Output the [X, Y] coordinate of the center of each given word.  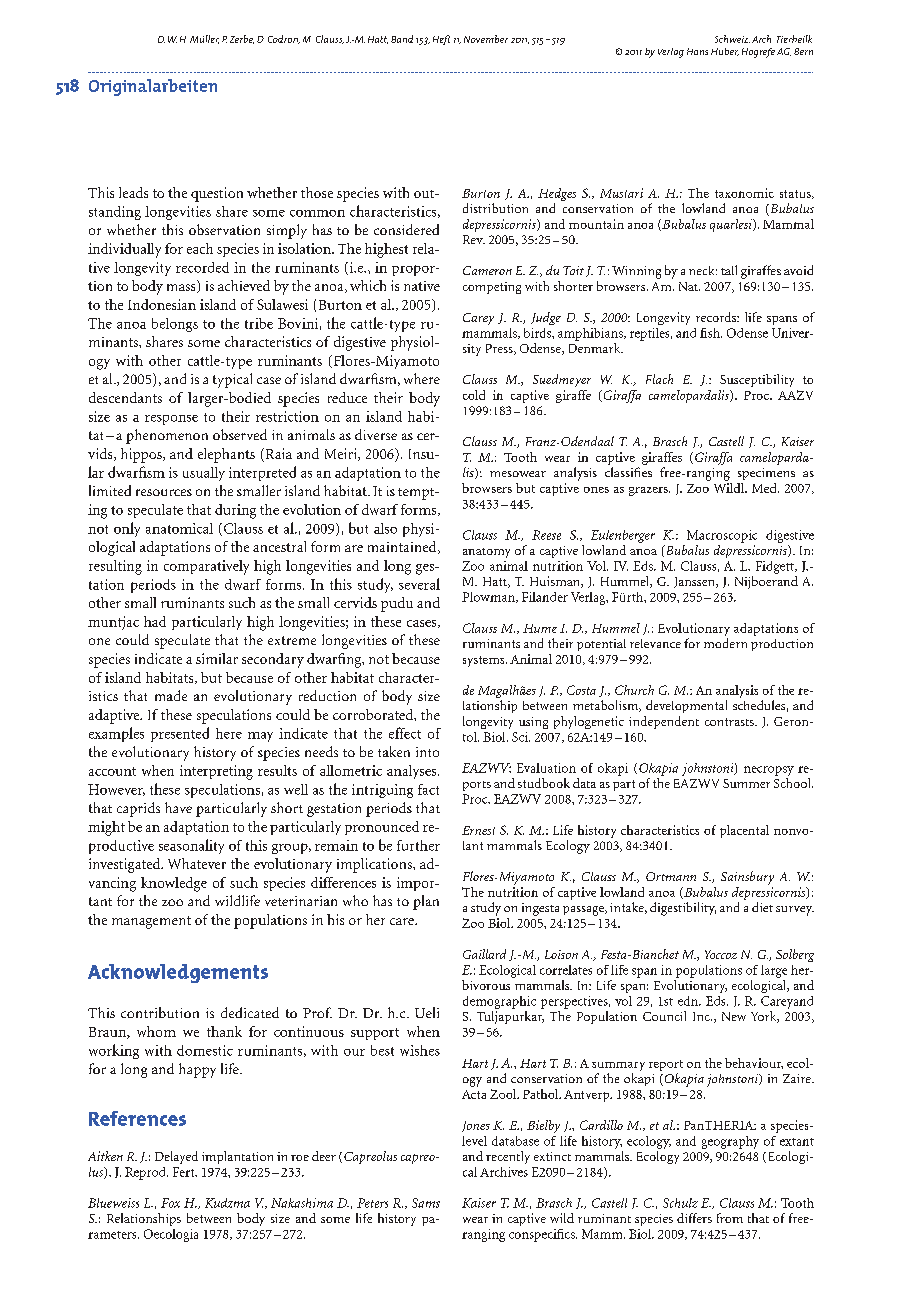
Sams [426, 1203]
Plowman [489, 597]
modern [725, 643]
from [730, 1218]
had [155, 621]
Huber [725, 52]
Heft [441, 40]
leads [133, 192]
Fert [185, 1172]
